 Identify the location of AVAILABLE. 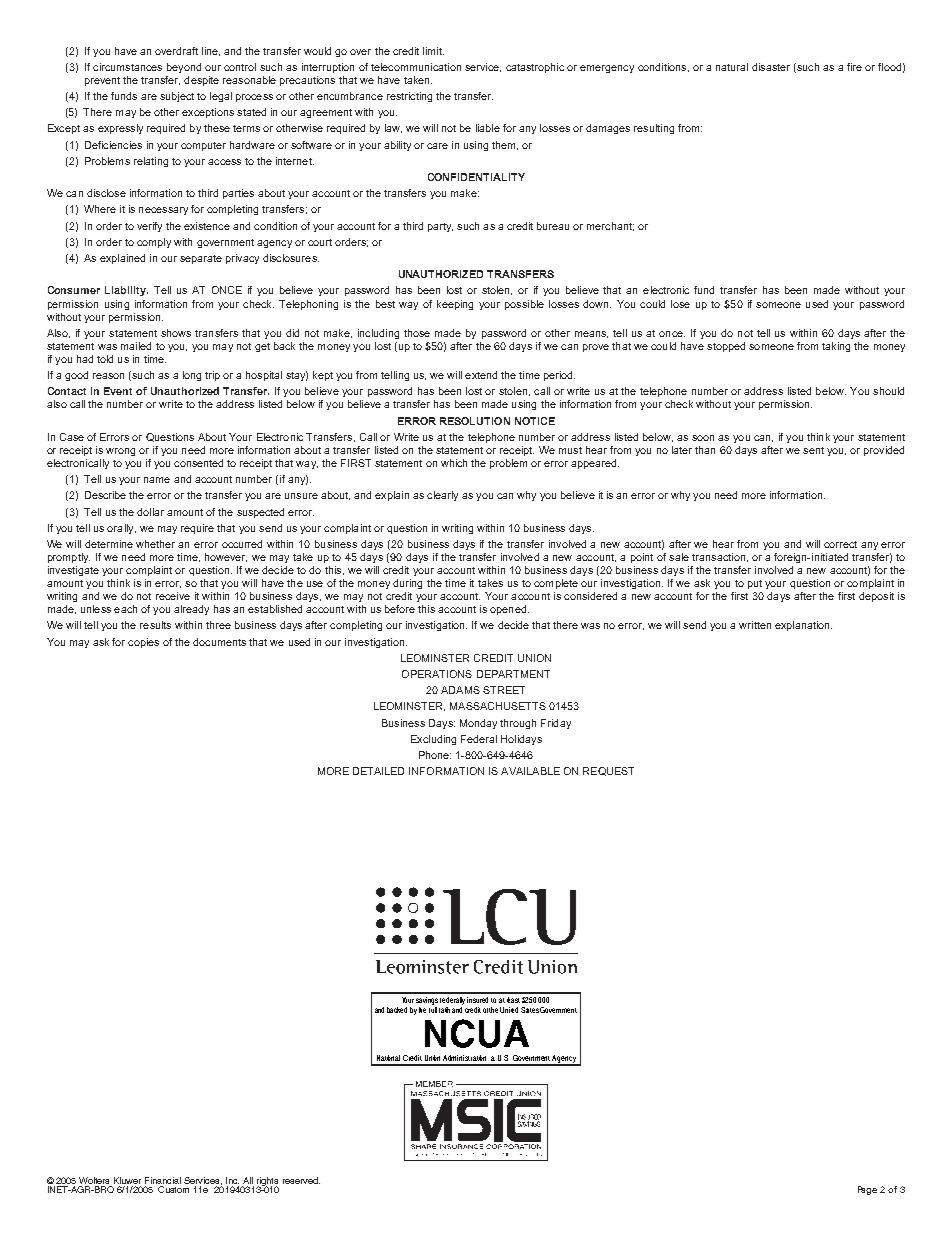
(530, 771).
